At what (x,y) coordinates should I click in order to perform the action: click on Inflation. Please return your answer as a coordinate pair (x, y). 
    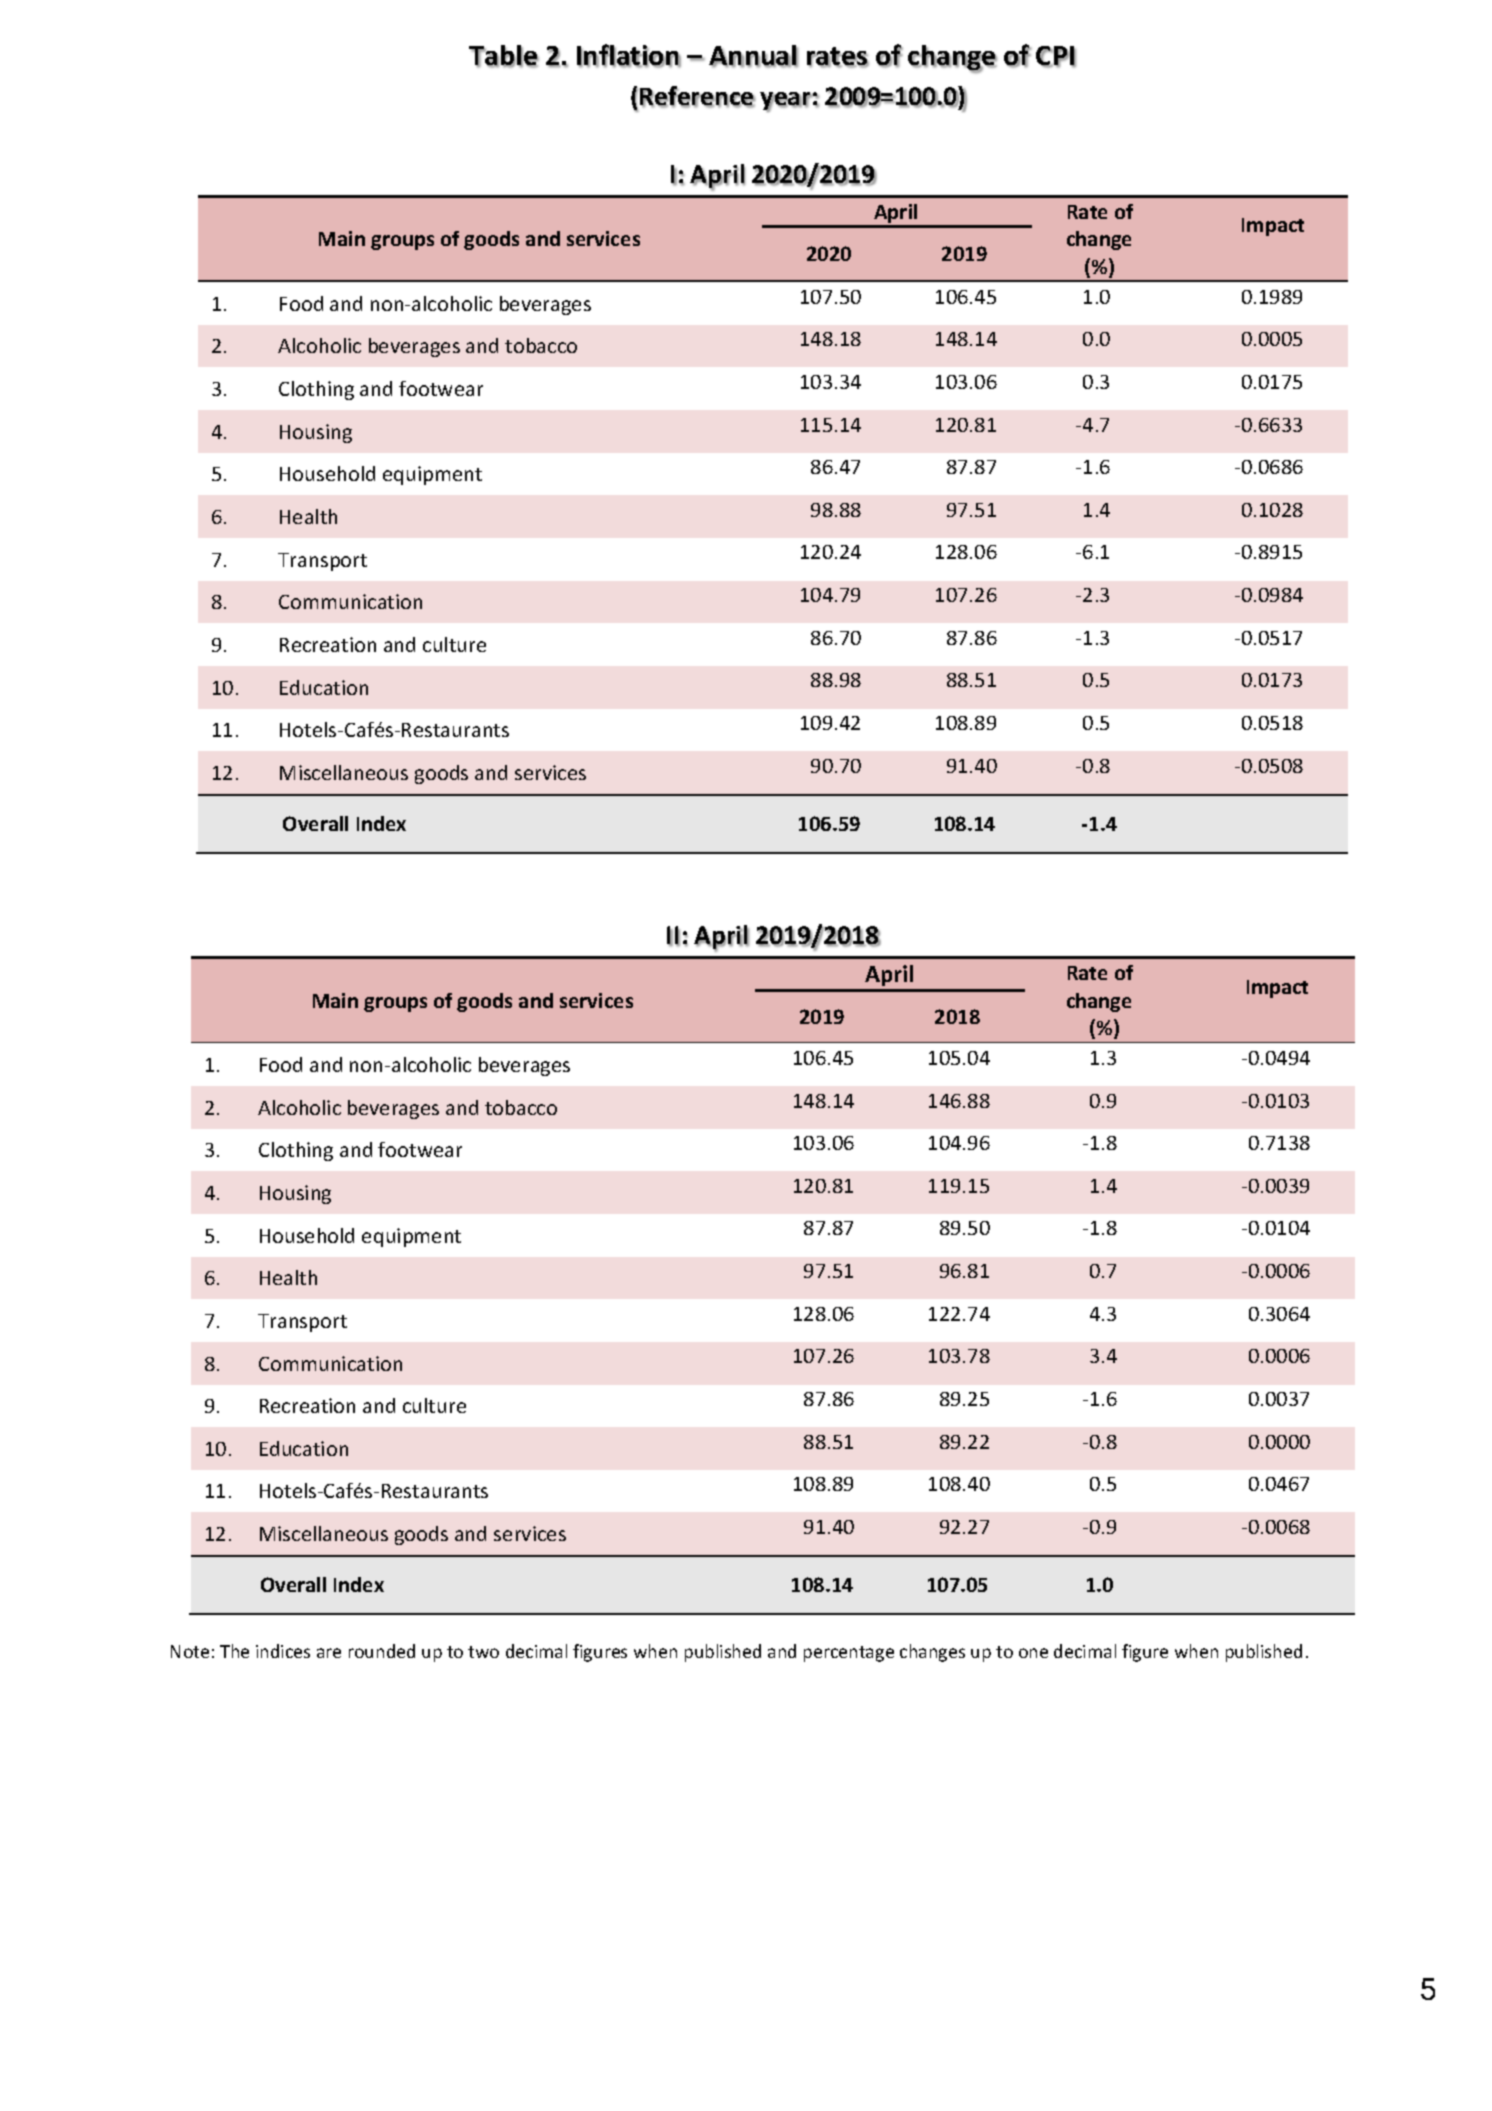
    Looking at the image, I should click on (629, 56).
